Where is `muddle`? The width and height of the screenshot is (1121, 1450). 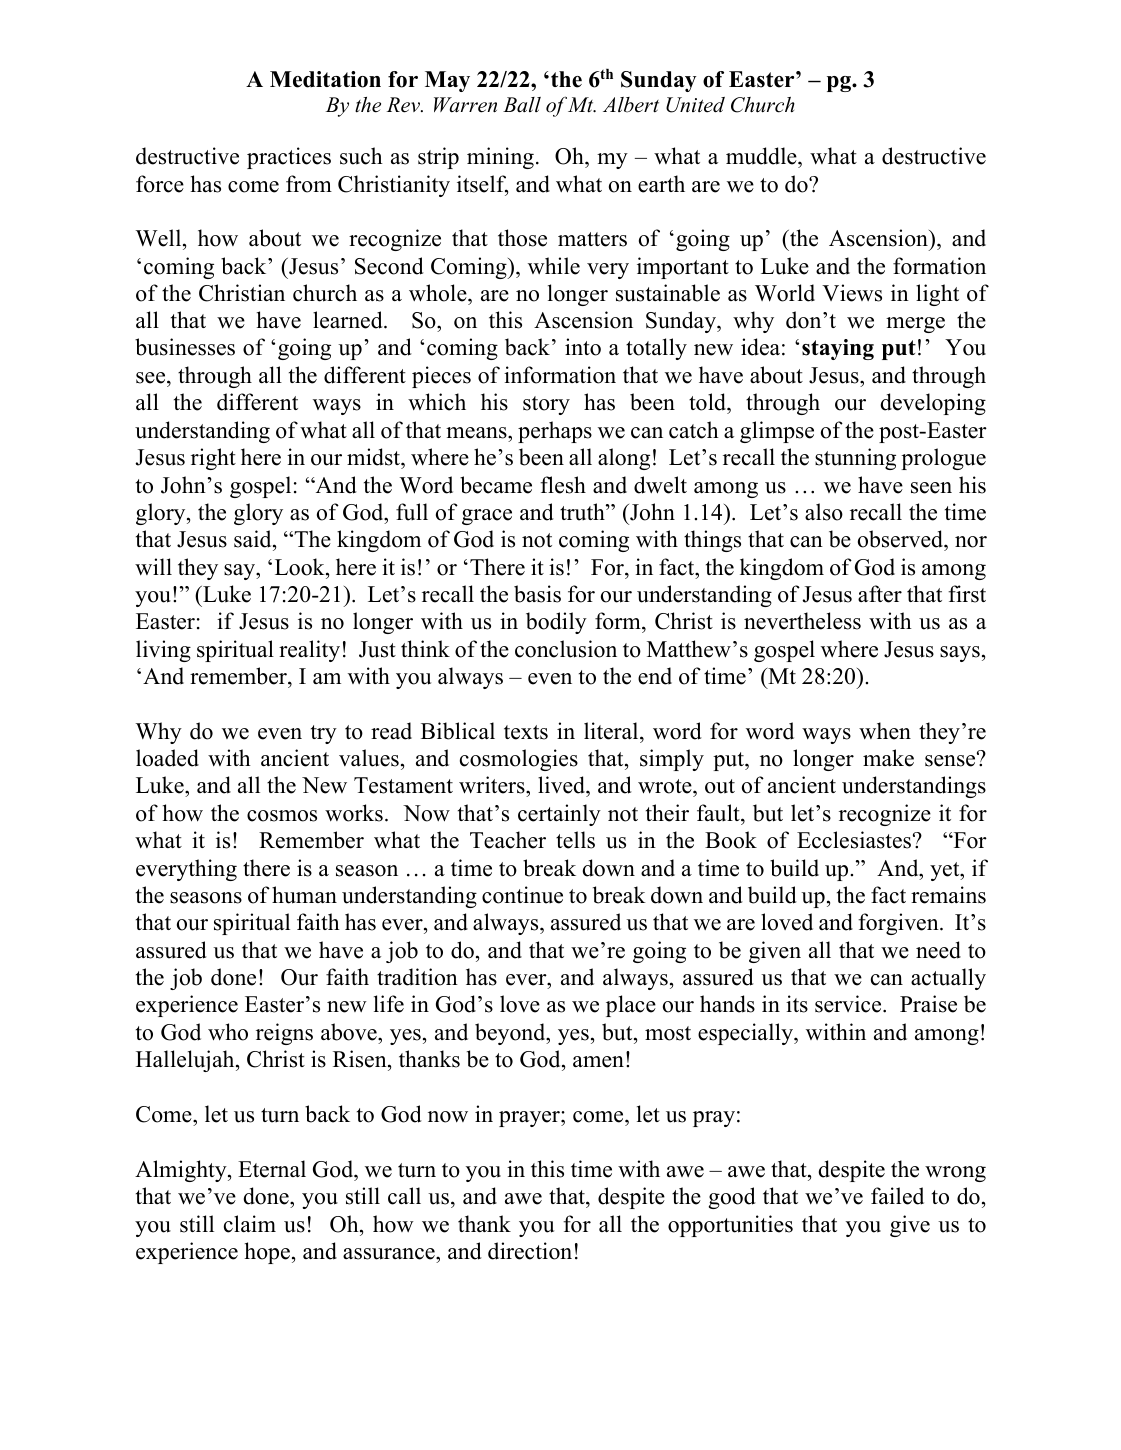 muddle is located at coordinates (762, 156).
